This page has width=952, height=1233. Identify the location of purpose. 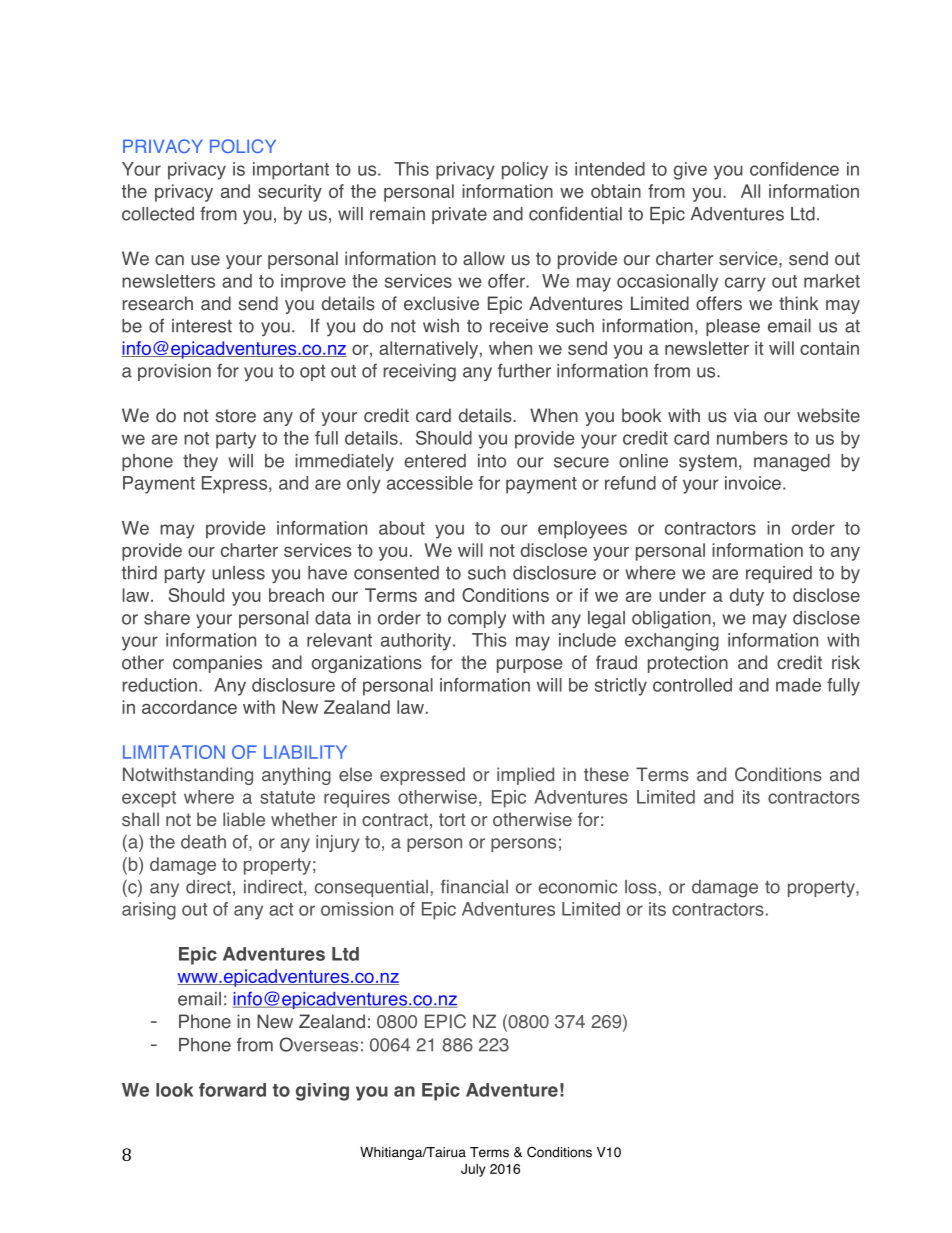
(530, 666).
